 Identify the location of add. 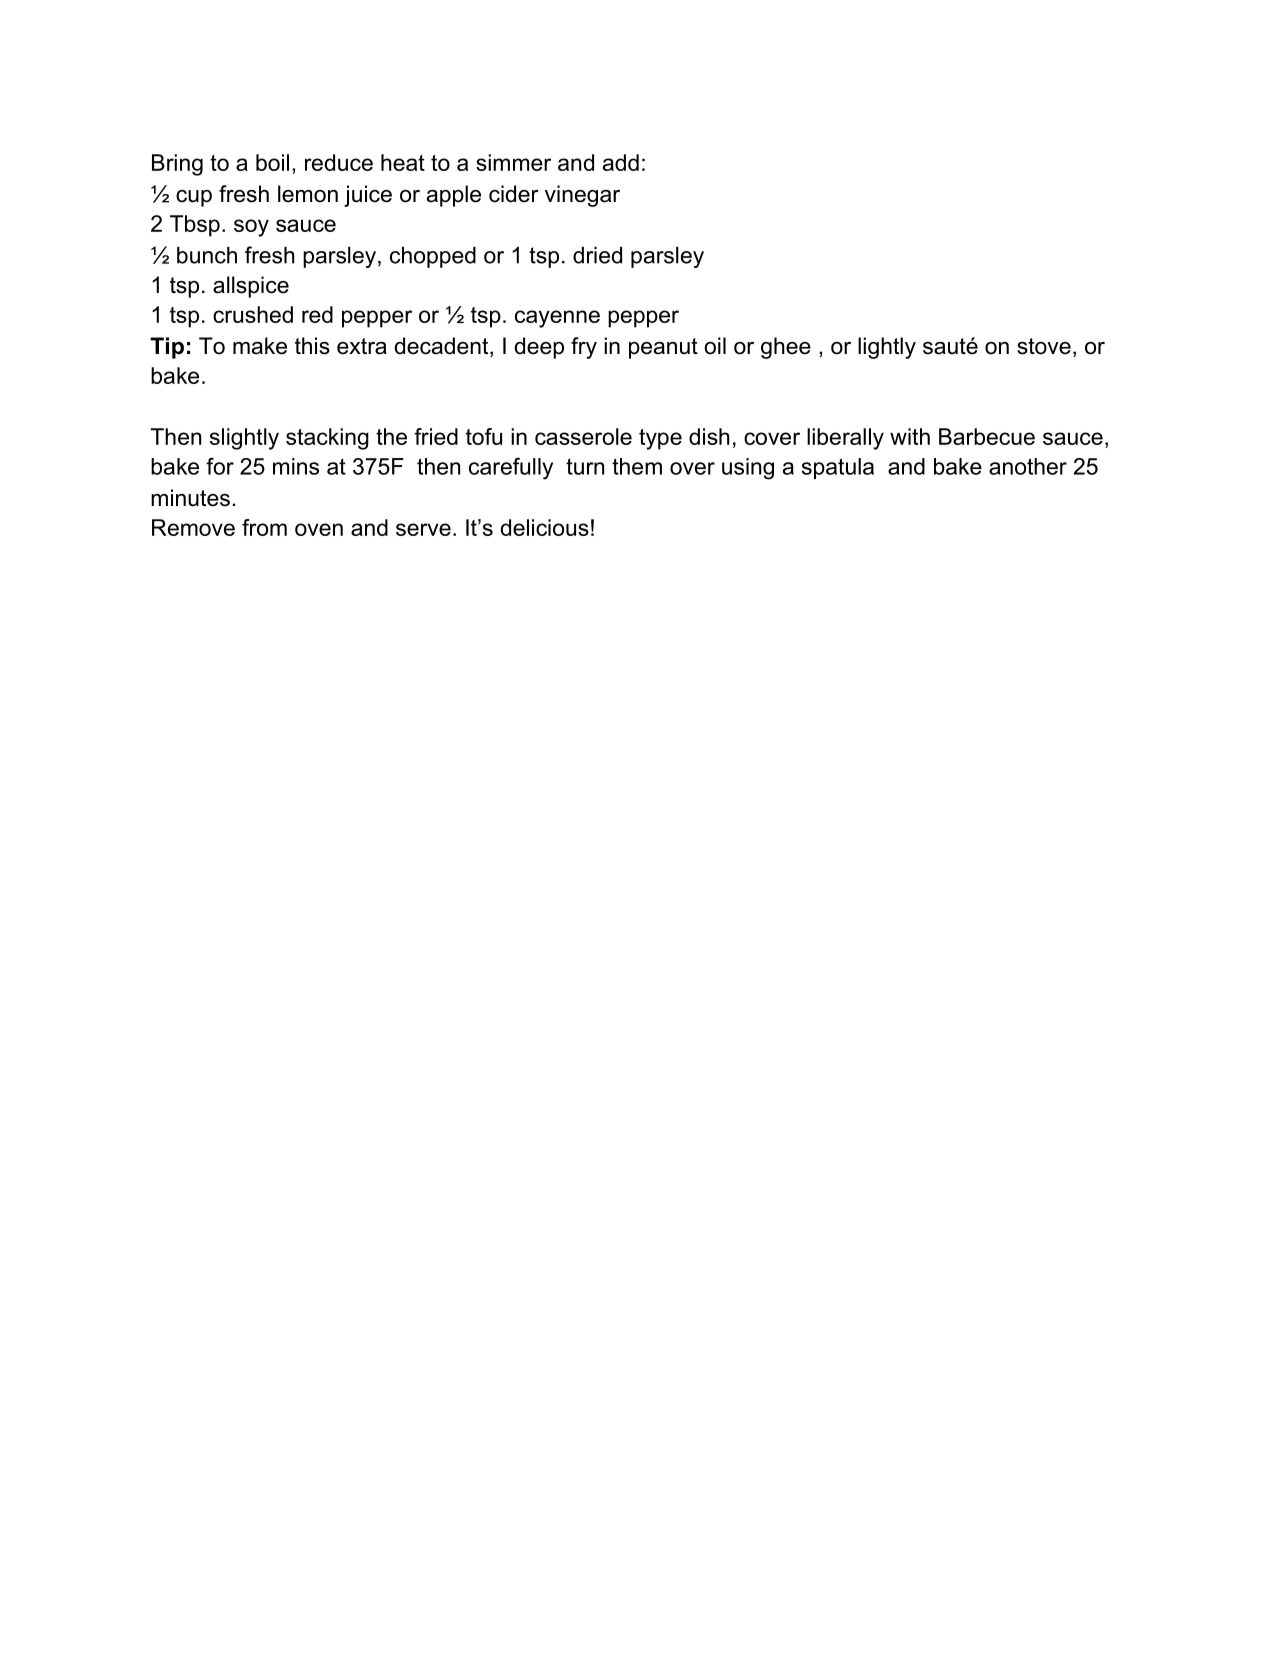
(621, 162).
